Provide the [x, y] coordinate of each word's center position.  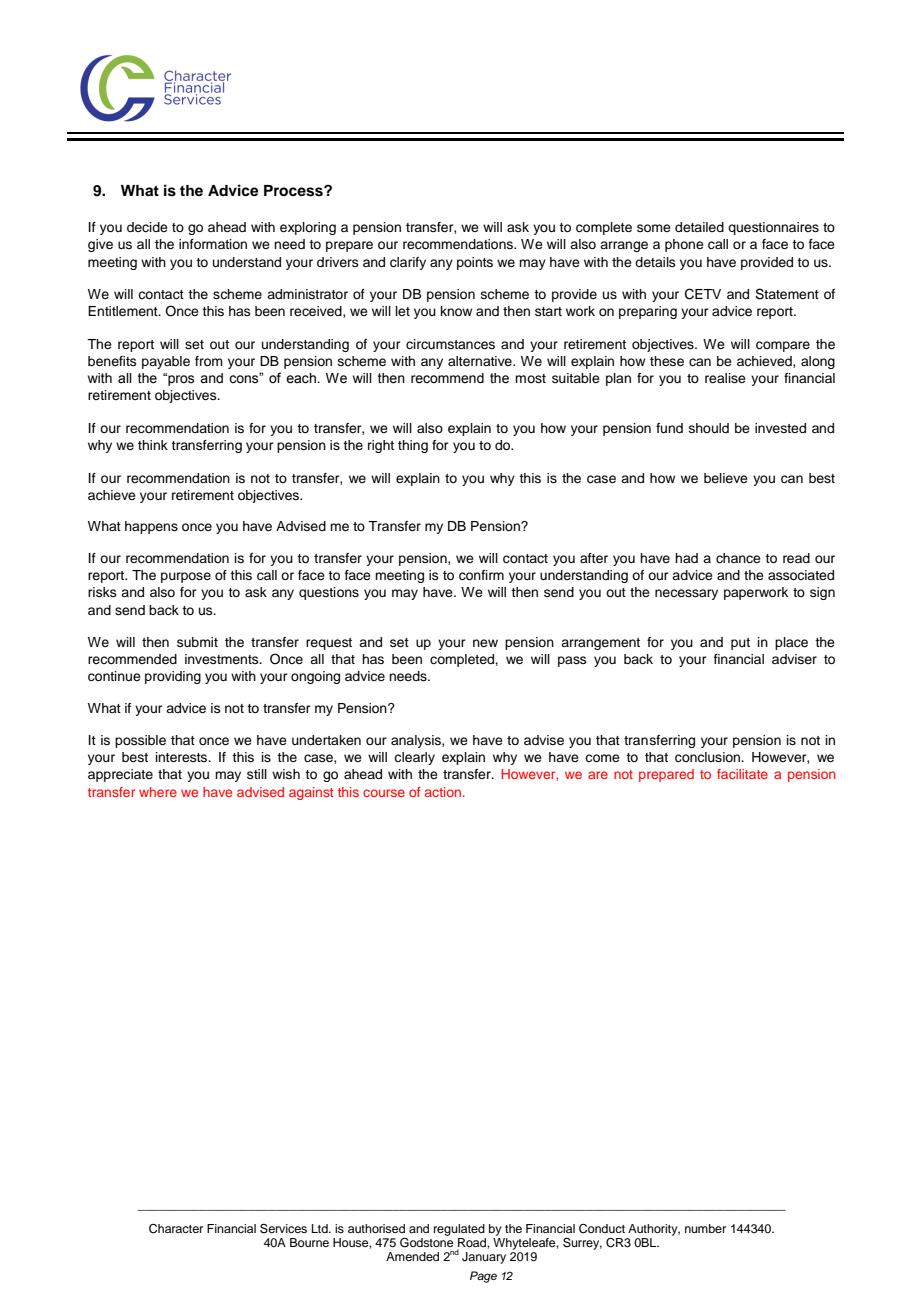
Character [176, 1229]
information [213, 244]
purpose [186, 577]
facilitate [742, 774]
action [443, 792]
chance [738, 558]
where [158, 792]
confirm [481, 575]
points [475, 263]
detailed [699, 227]
